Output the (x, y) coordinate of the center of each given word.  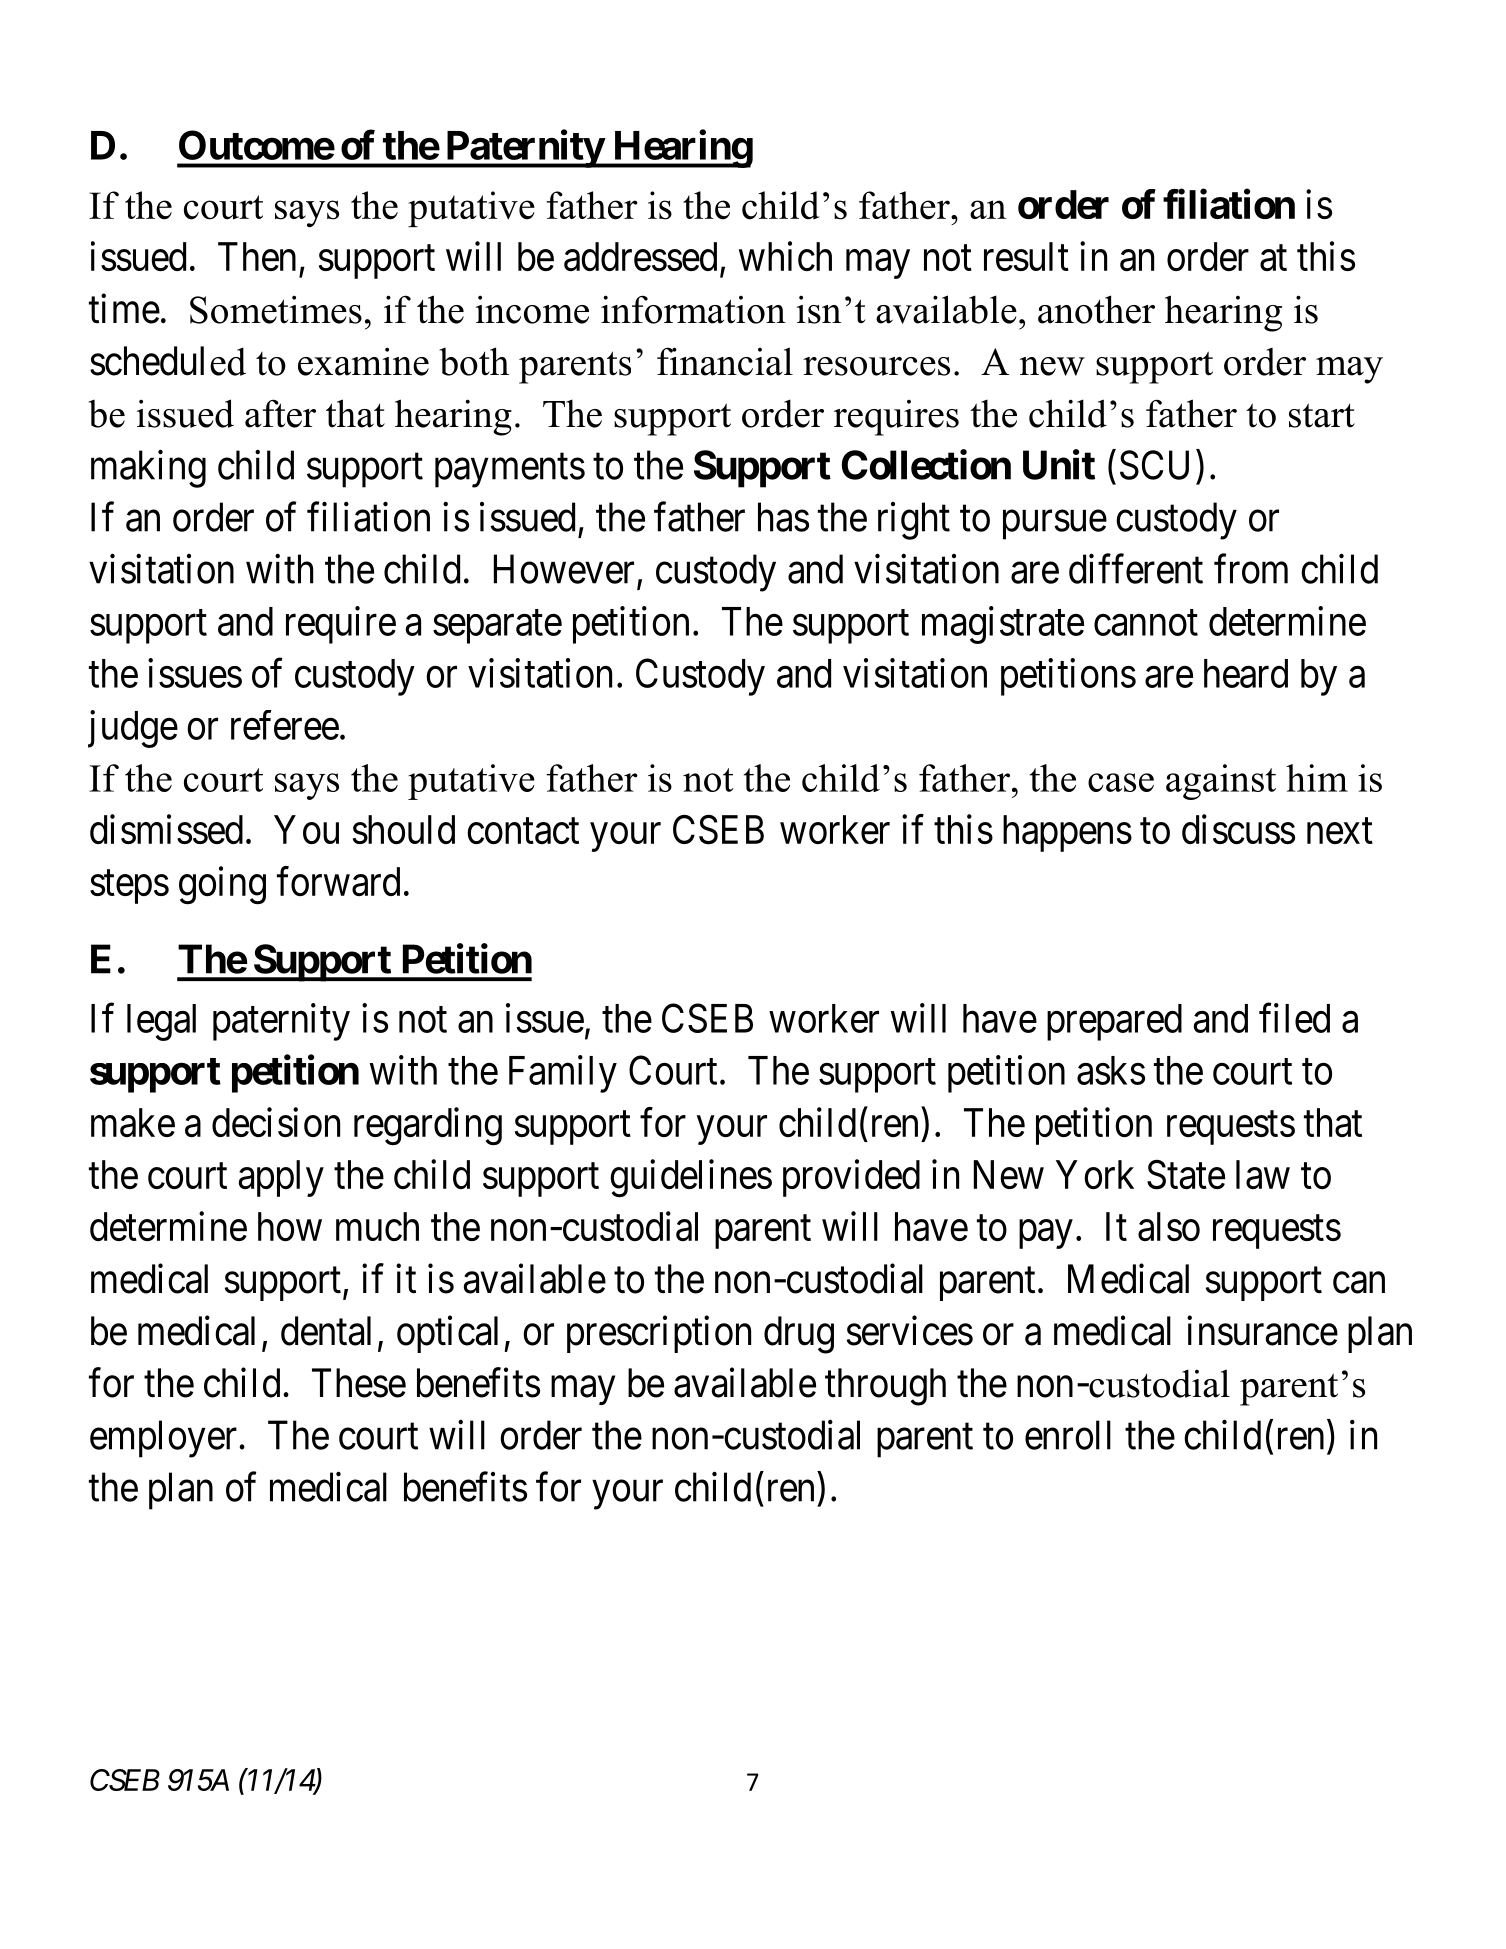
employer (165, 1439)
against (1221, 782)
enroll (1068, 1435)
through (885, 1387)
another (1096, 309)
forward (338, 881)
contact (523, 832)
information (693, 309)
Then (257, 256)
